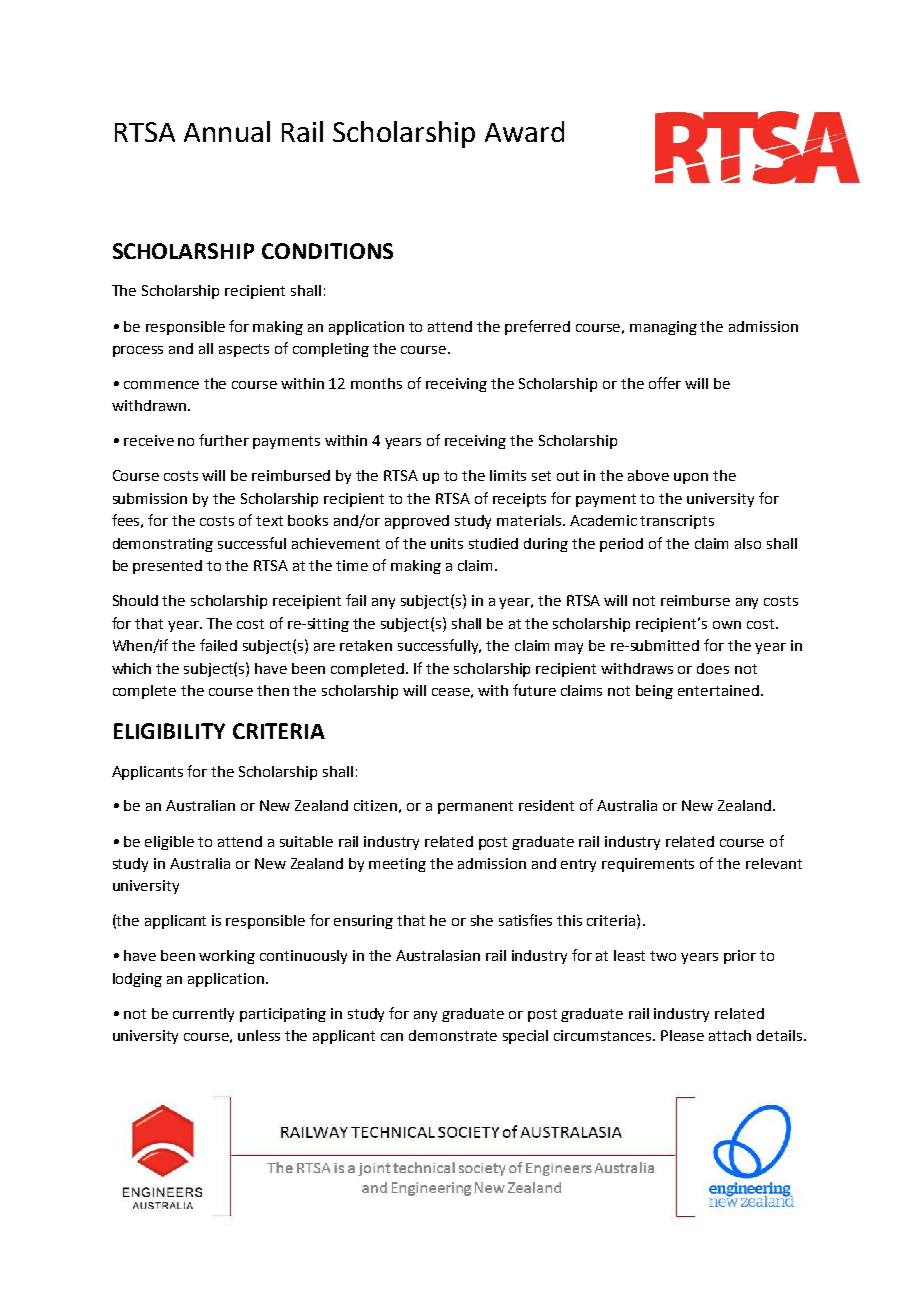 This document has height=1308, width=924. Describe the element at coordinates (167, 567) in the document. I see `presented` at that location.
